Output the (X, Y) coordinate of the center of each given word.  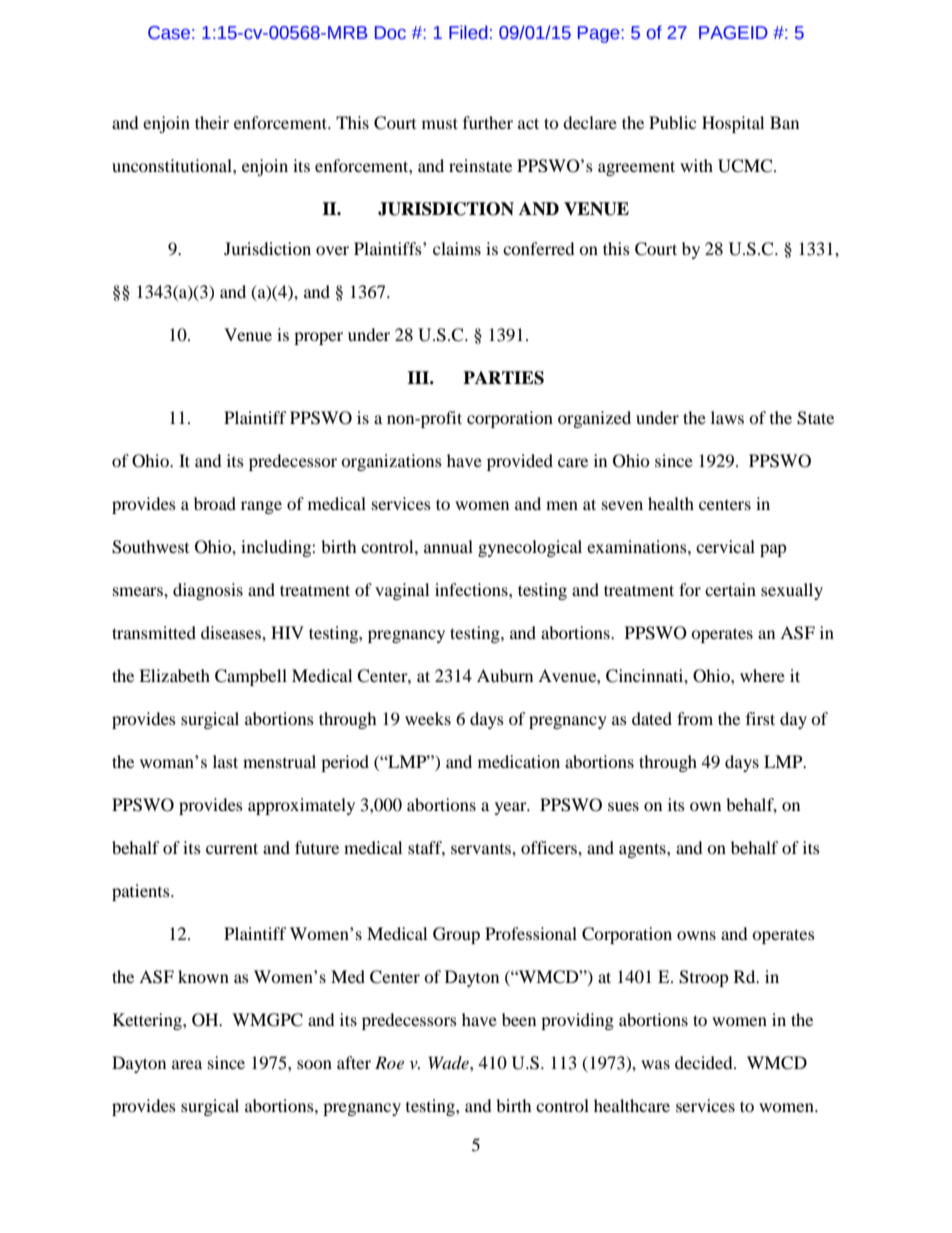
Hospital (733, 124)
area (187, 1064)
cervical (725, 546)
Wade (450, 1062)
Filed (468, 32)
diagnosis (208, 591)
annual (448, 546)
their (212, 122)
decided (705, 1062)
